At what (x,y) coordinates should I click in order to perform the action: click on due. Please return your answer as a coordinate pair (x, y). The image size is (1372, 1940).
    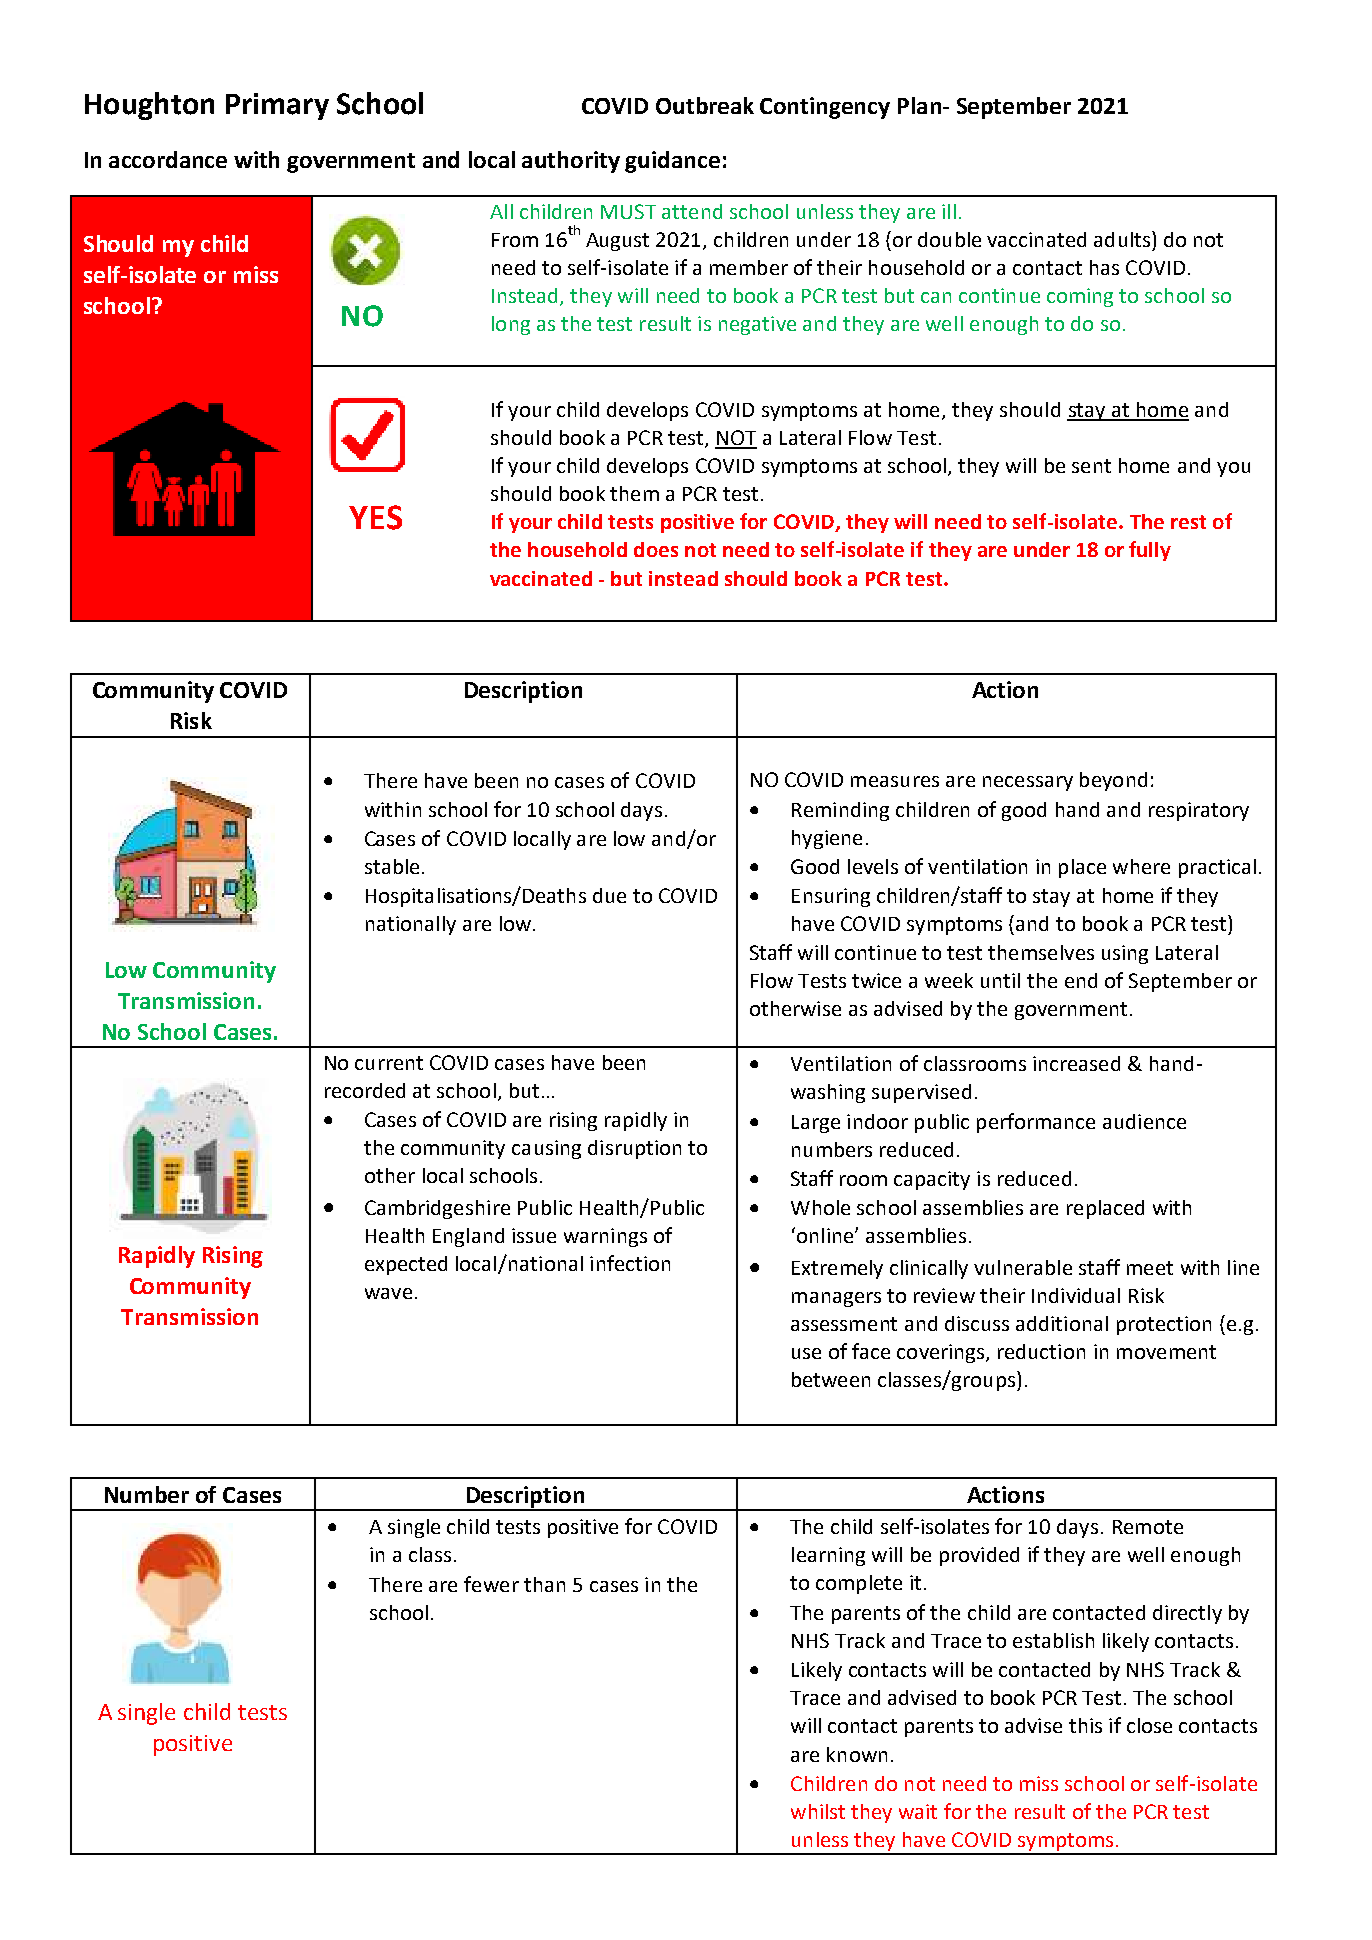
    Looking at the image, I should click on (609, 895).
